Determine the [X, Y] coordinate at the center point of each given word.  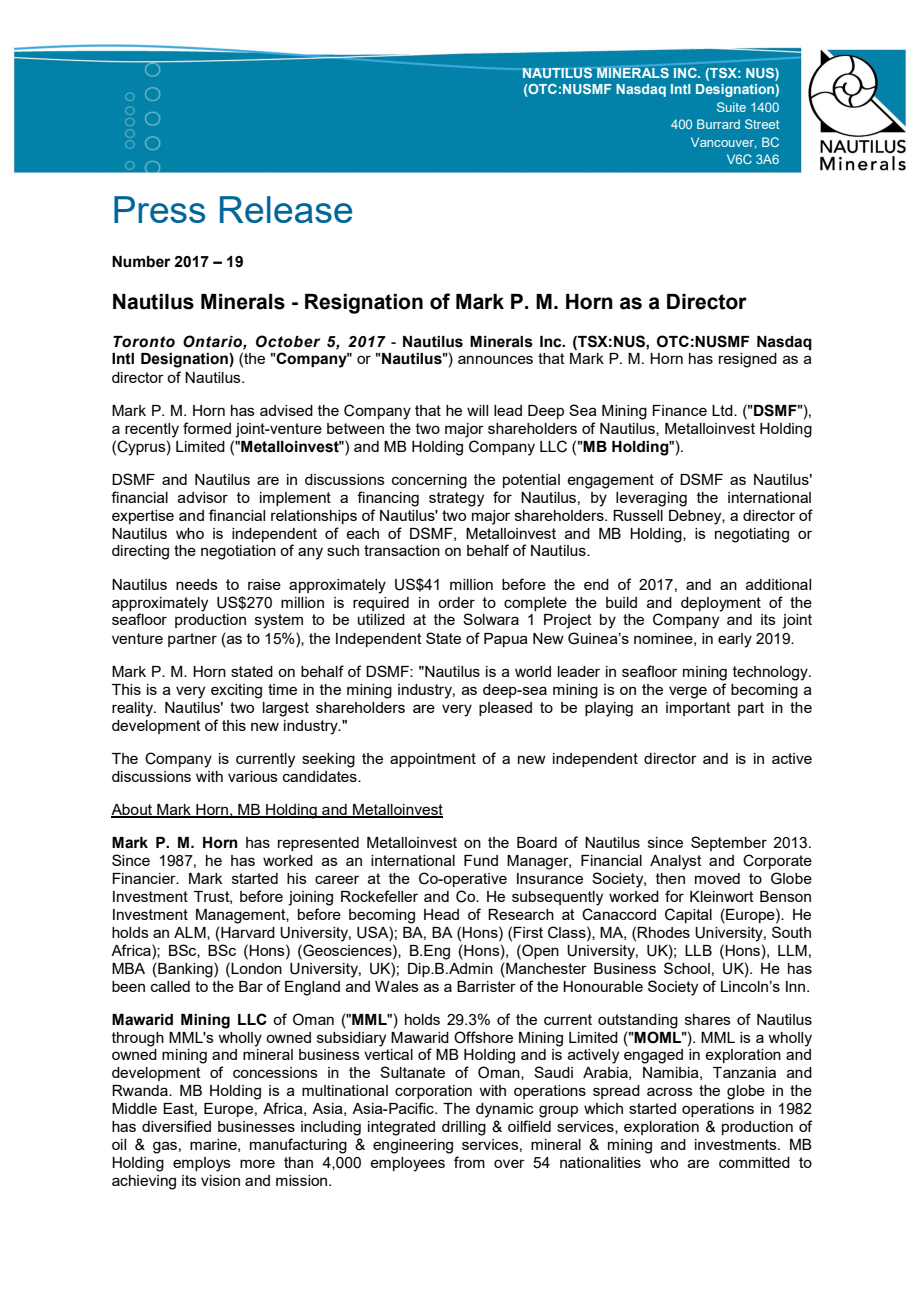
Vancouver [723, 143]
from [469, 1162]
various [253, 776]
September [729, 843]
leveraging [651, 499]
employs [202, 1164]
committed [754, 1162]
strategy [456, 499]
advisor [203, 497]
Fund [481, 860]
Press [159, 209]
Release [286, 209]
